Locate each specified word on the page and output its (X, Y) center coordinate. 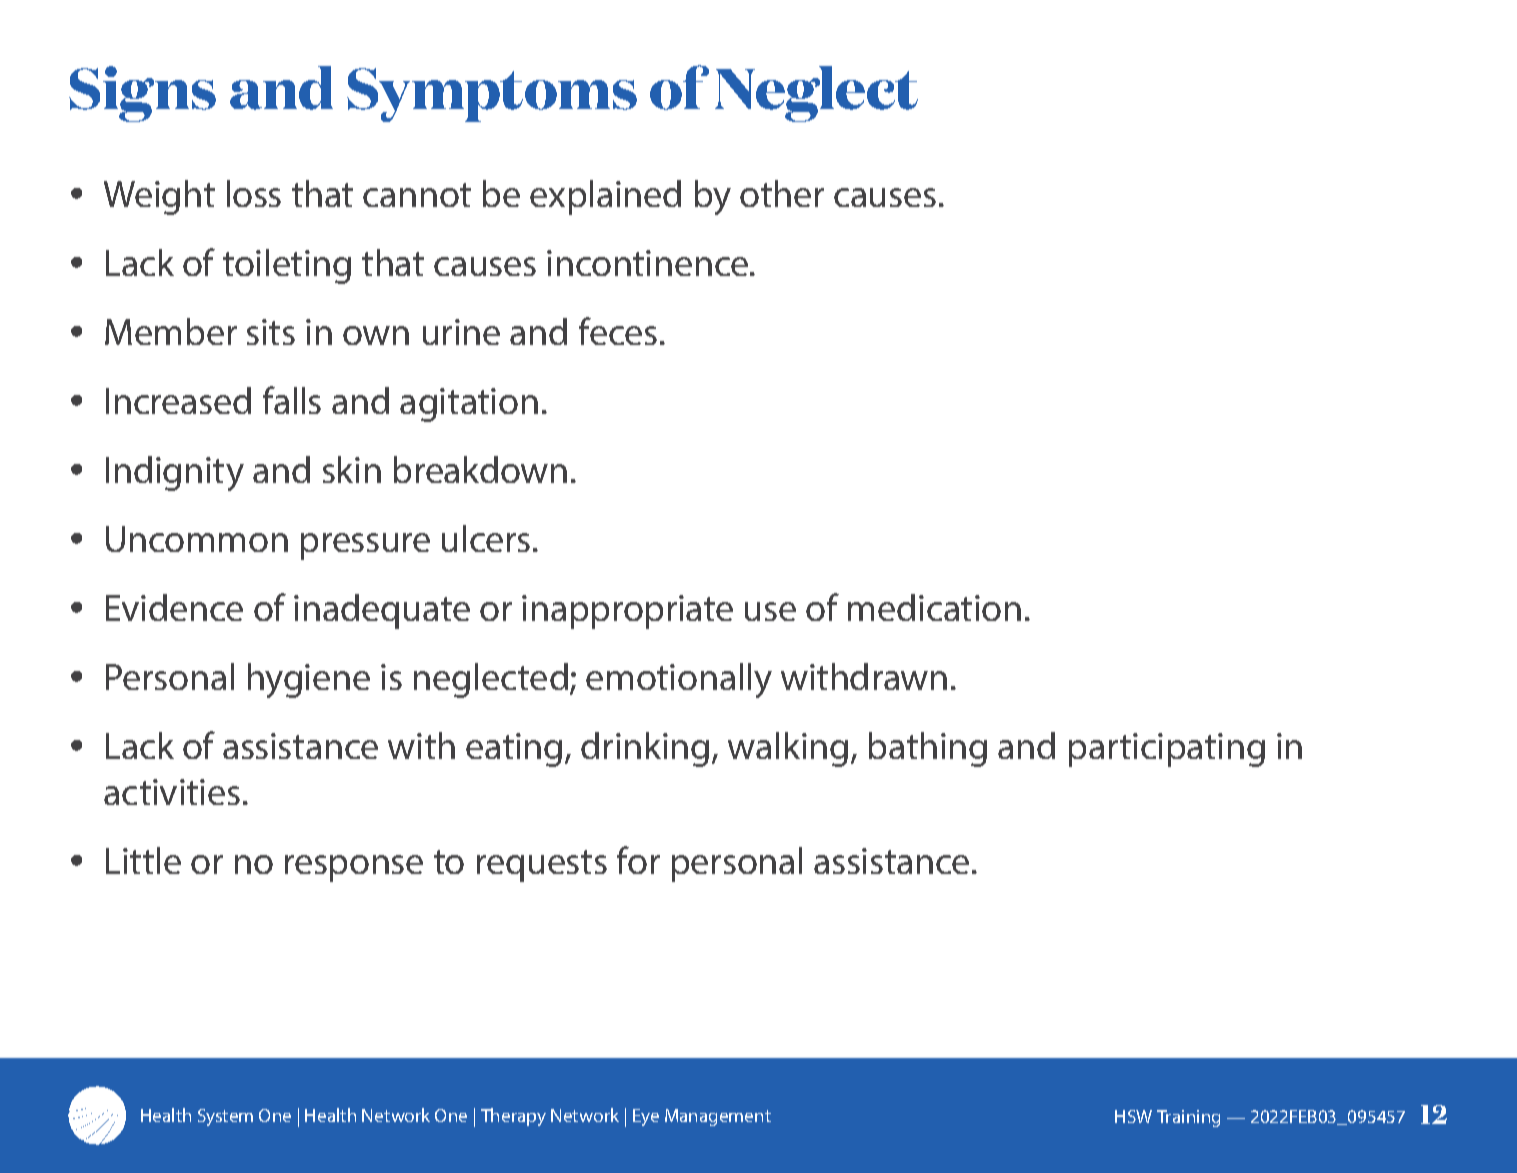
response (354, 868)
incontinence (649, 263)
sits (271, 332)
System (225, 1117)
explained (605, 197)
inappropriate (627, 612)
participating (1167, 750)
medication (934, 607)
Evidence (174, 607)
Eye (646, 1117)
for (638, 860)
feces (618, 331)
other (782, 193)
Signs (142, 94)
